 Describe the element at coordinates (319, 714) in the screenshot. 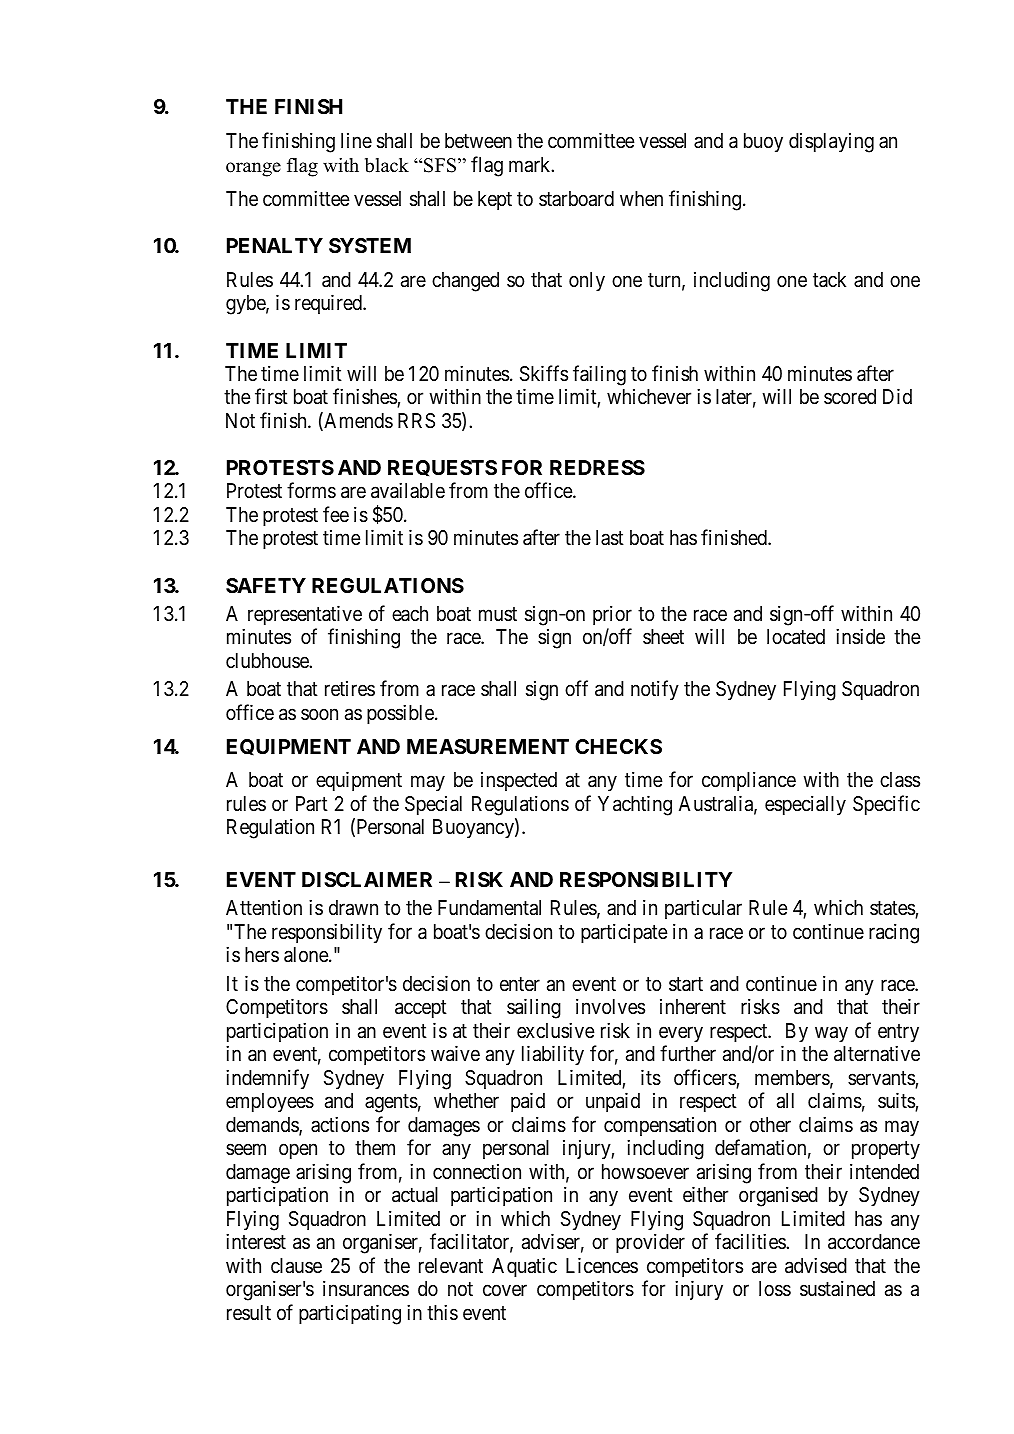

I see `soon` at that location.
